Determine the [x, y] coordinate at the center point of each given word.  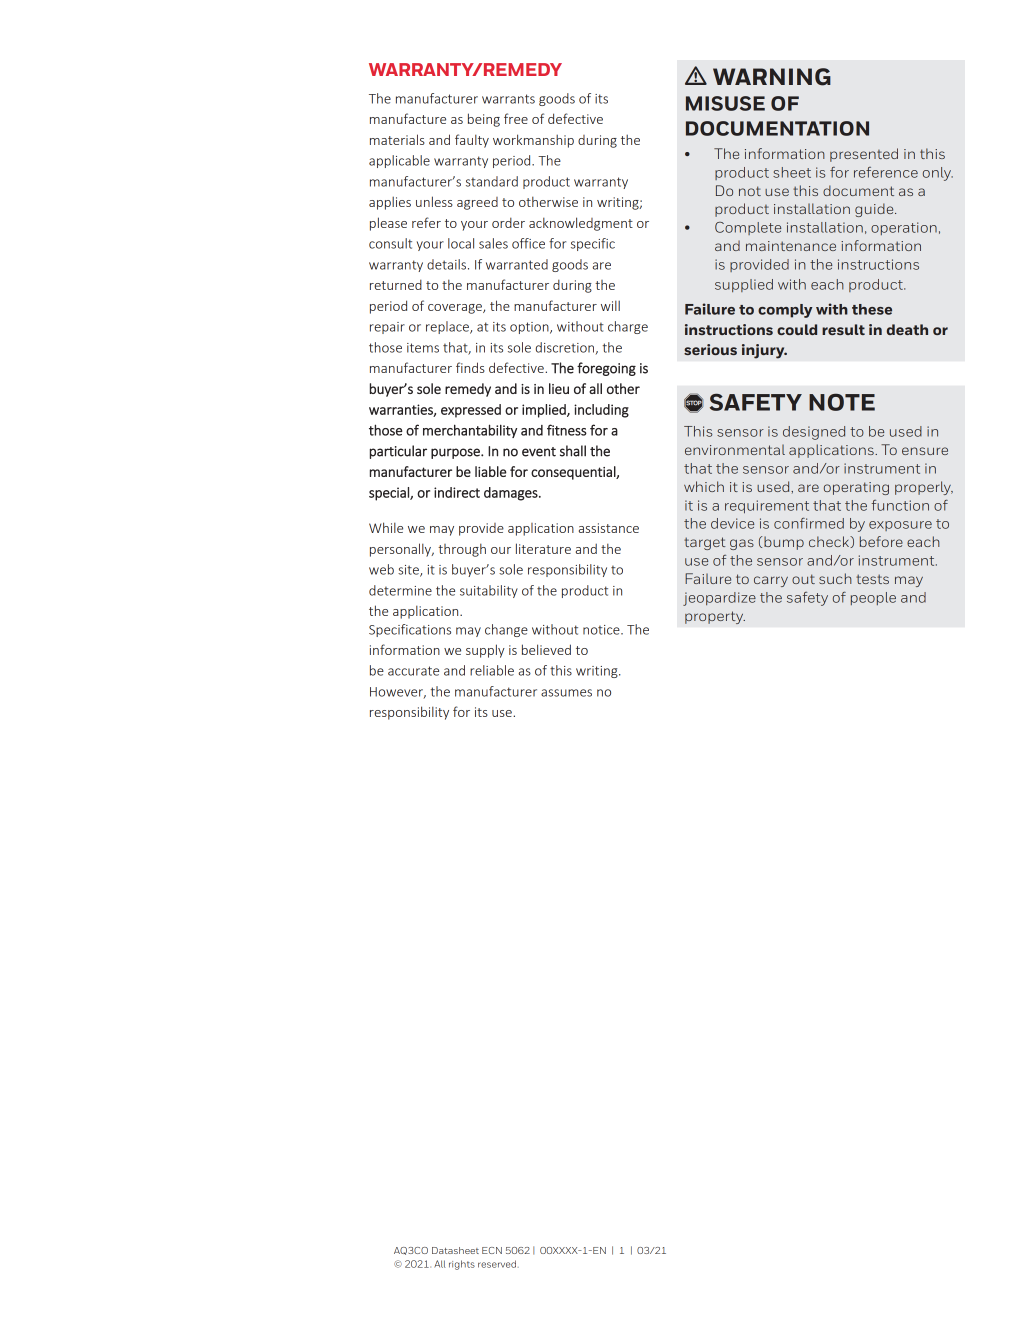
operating [856, 488]
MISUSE [725, 103]
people [873, 598]
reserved [497, 1264]
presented [864, 155]
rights [462, 1265]
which [704, 486]
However [398, 693]
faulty [472, 141]
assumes [566, 693]
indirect [457, 492]
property [715, 617]
